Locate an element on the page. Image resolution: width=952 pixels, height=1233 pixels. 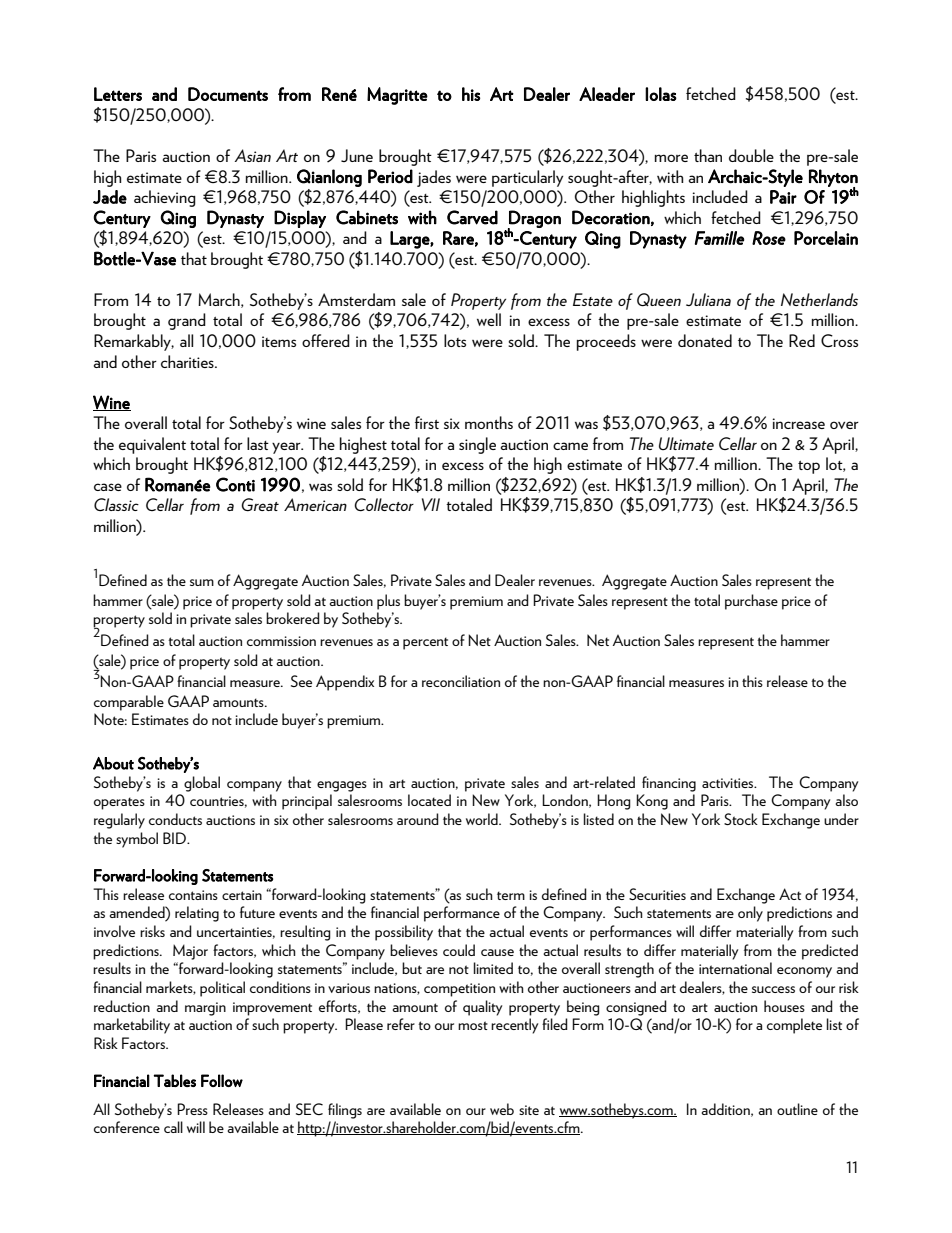
Documents is located at coordinates (228, 94).
